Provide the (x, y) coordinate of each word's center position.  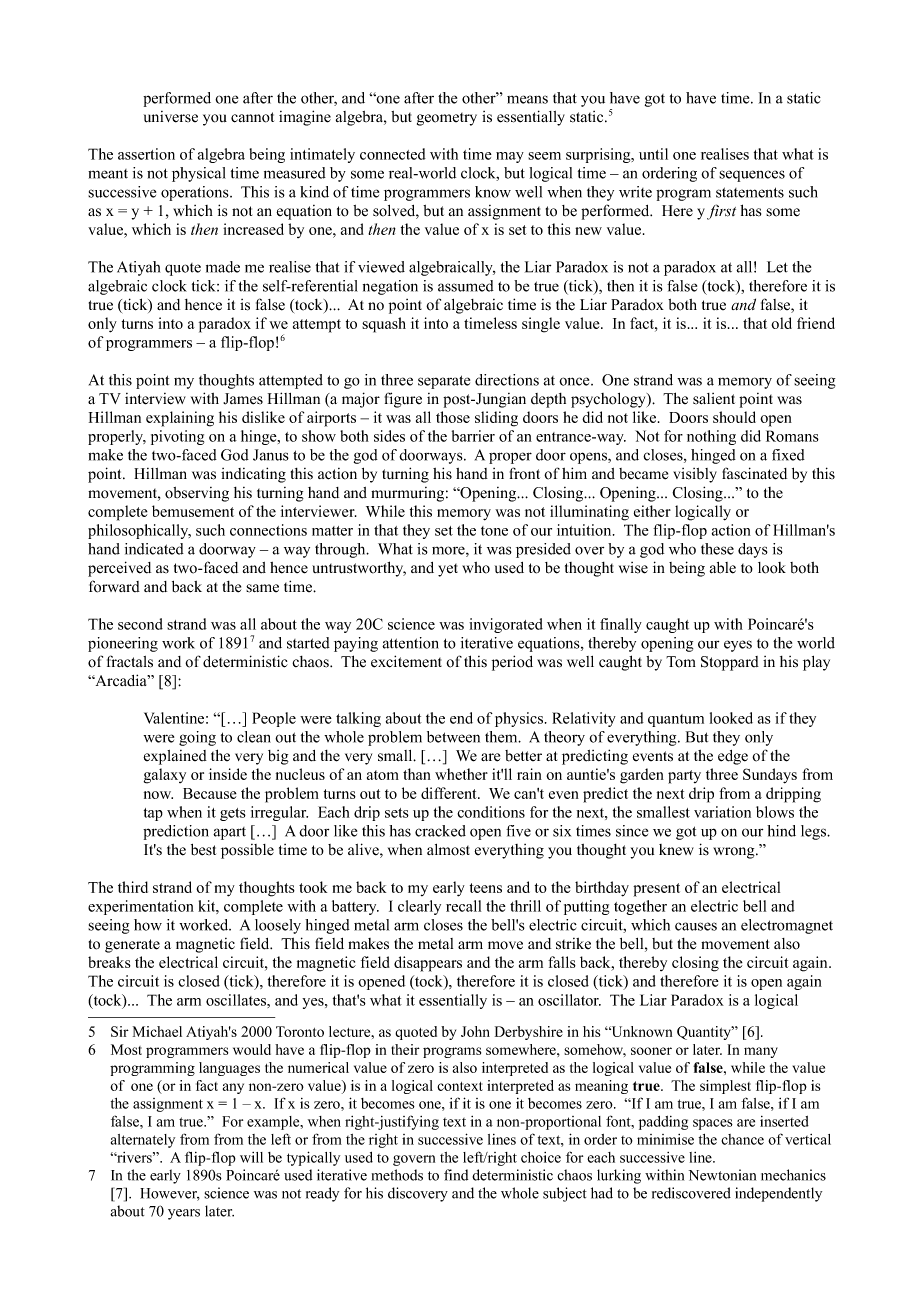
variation (722, 812)
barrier (473, 436)
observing (197, 494)
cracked (440, 831)
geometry (447, 119)
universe (171, 117)
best (203, 850)
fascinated (754, 473)
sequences (752, 176)
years (184, 1214)
